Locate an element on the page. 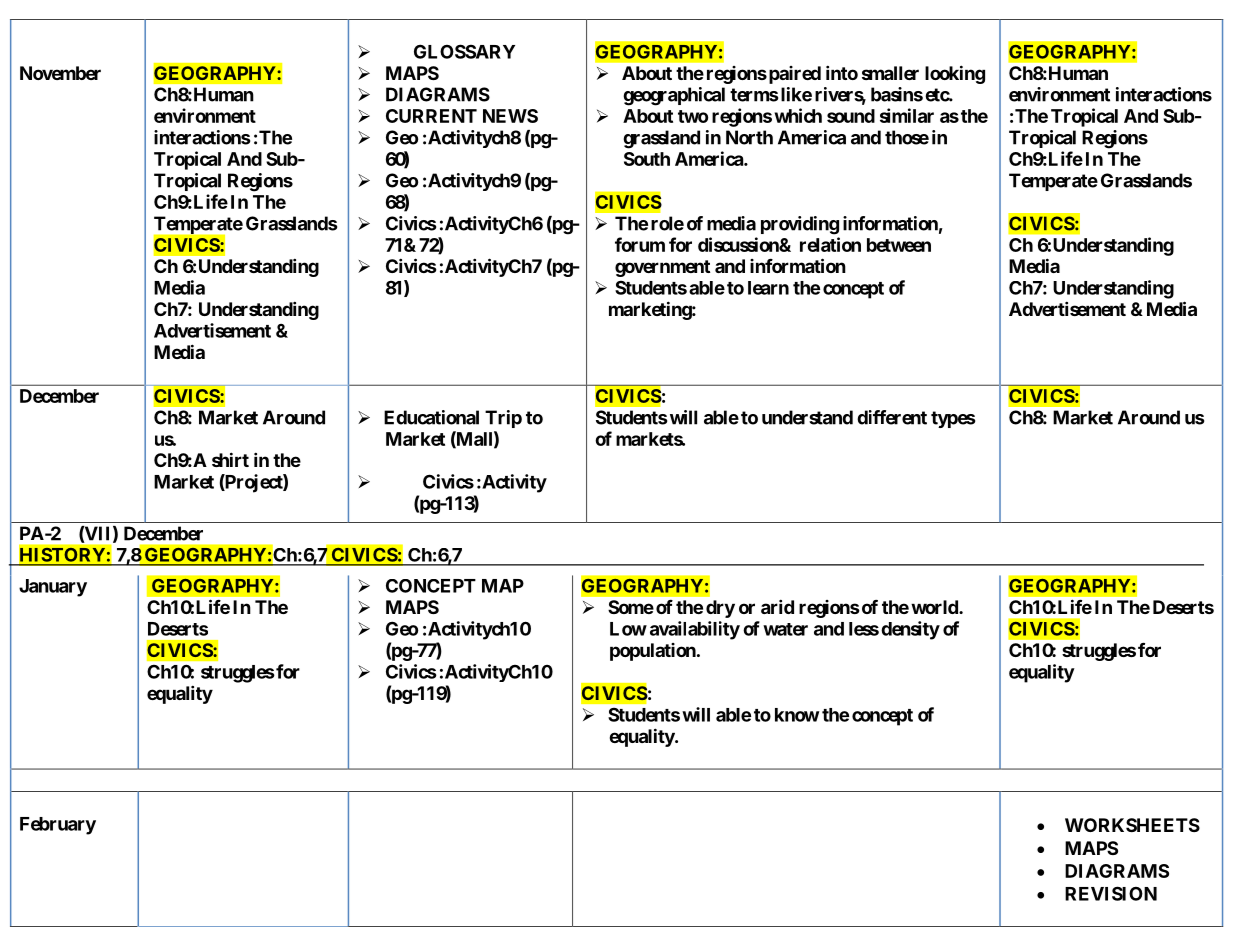 Image resolution: width=1233 pixels, height=952 pixels. know is located at coordinates (797, 715).
